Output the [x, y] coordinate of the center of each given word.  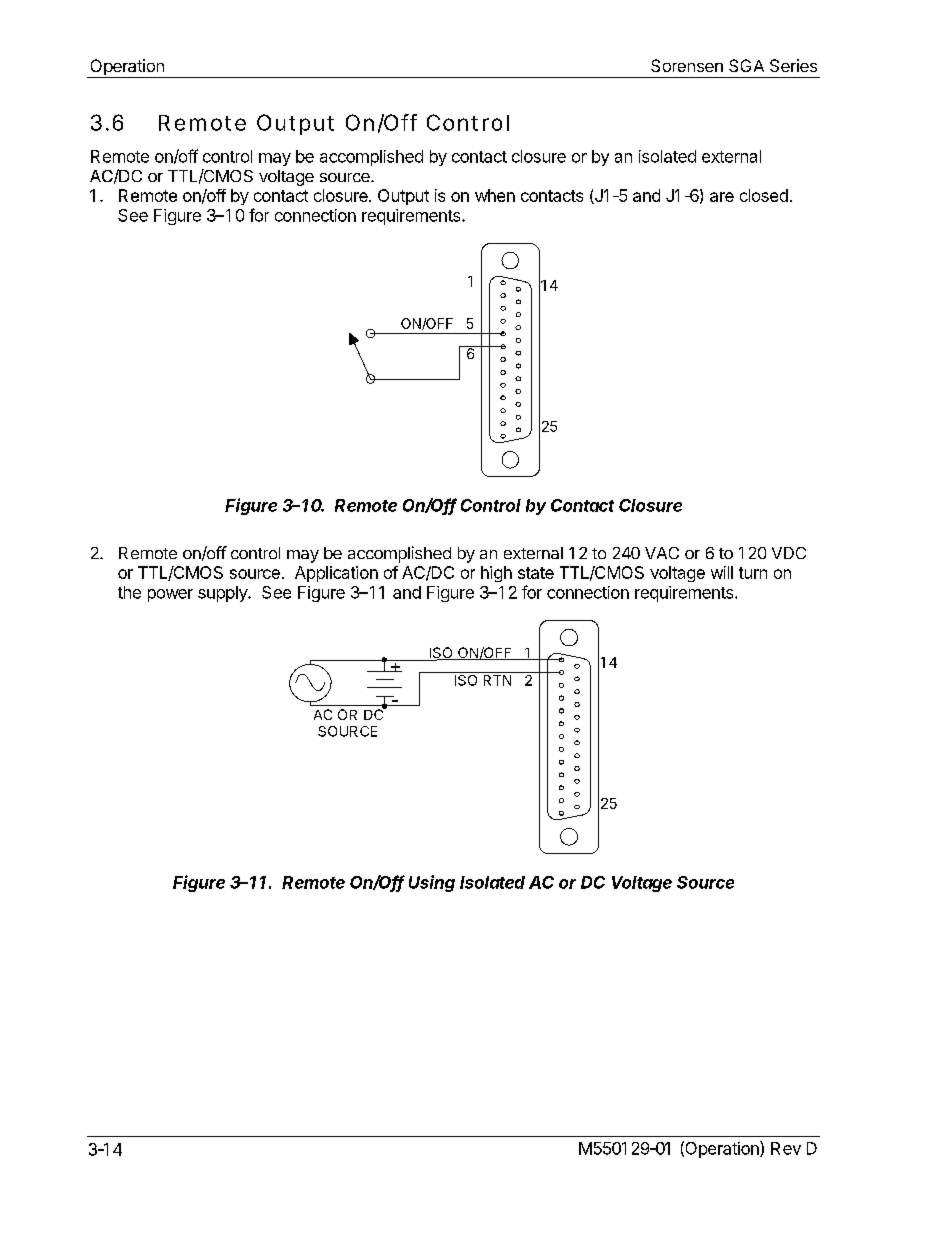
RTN [497, 680]
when [495, 195]
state [536, 573]
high [496, 574]
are [722, 197]
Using [432, 883]
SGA [746, 65]
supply [223, 594]
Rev [786, 1148]
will [722, 572]
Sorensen [687, 65]
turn [753, 573]
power [170, 595]
